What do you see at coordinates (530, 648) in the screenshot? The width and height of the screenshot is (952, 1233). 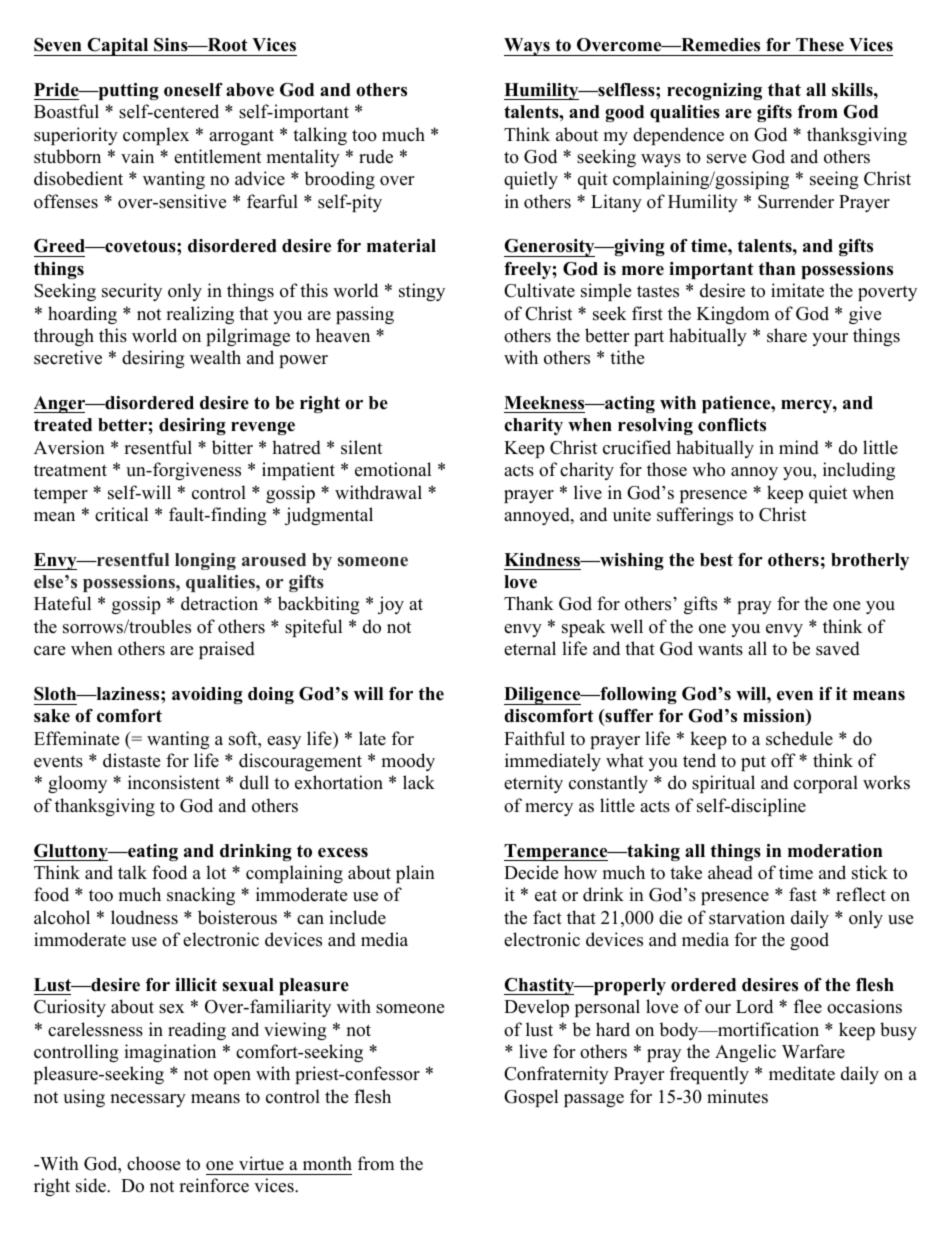 I see `eternal` at bounding box center [530, 648].
